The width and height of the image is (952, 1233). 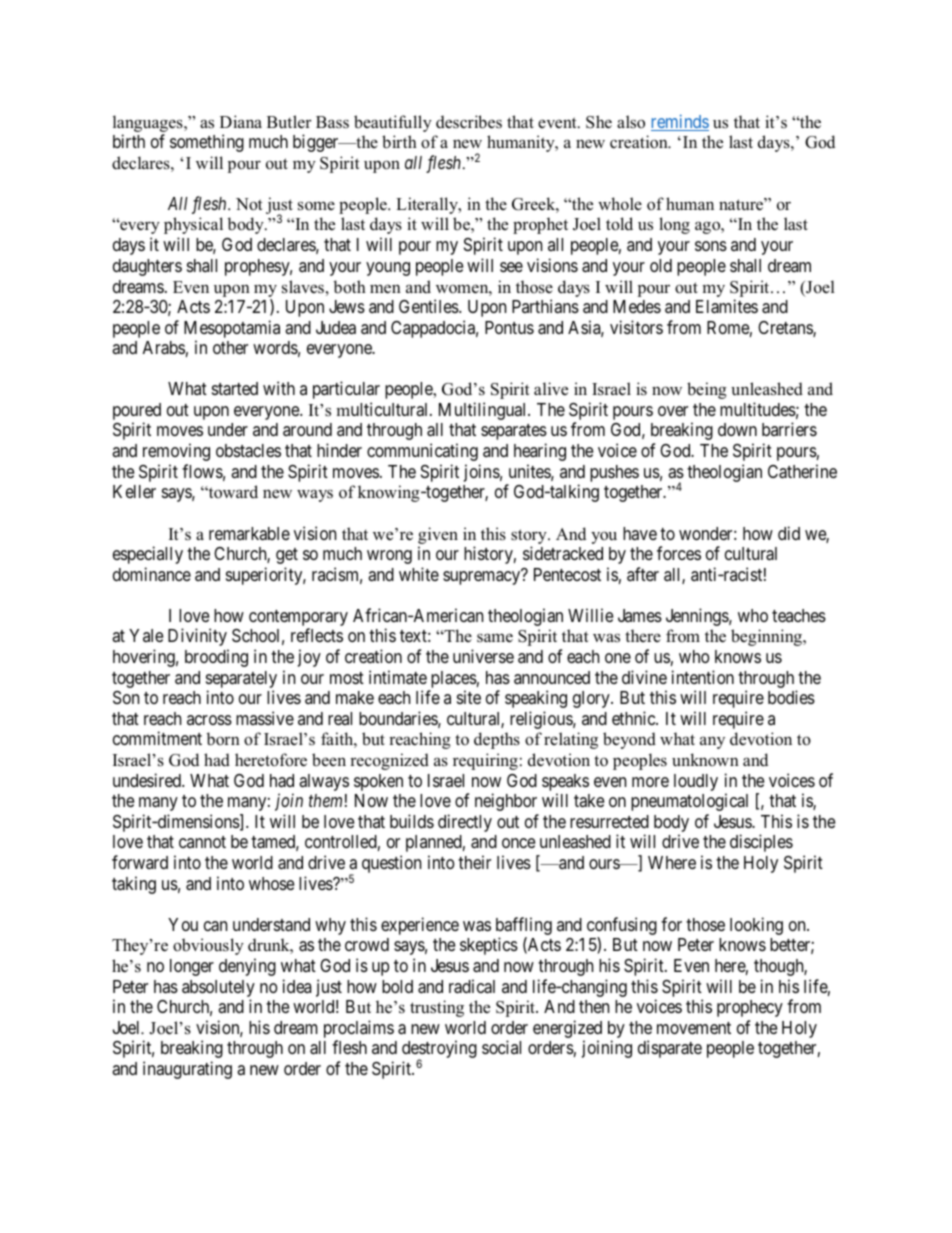 I want to click on describes, so click(x=469, y=122).
